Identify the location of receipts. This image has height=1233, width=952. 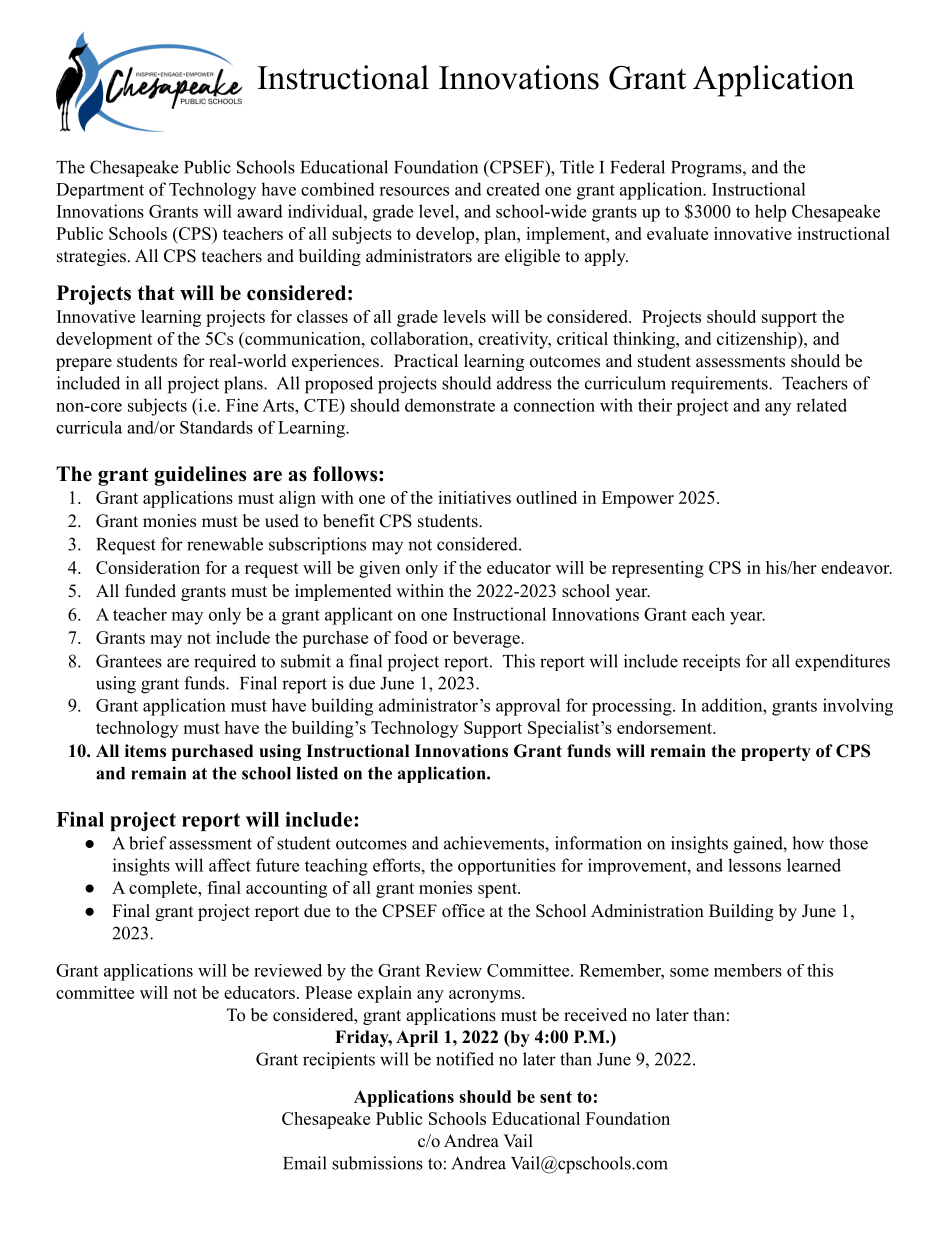
(711, 662).
